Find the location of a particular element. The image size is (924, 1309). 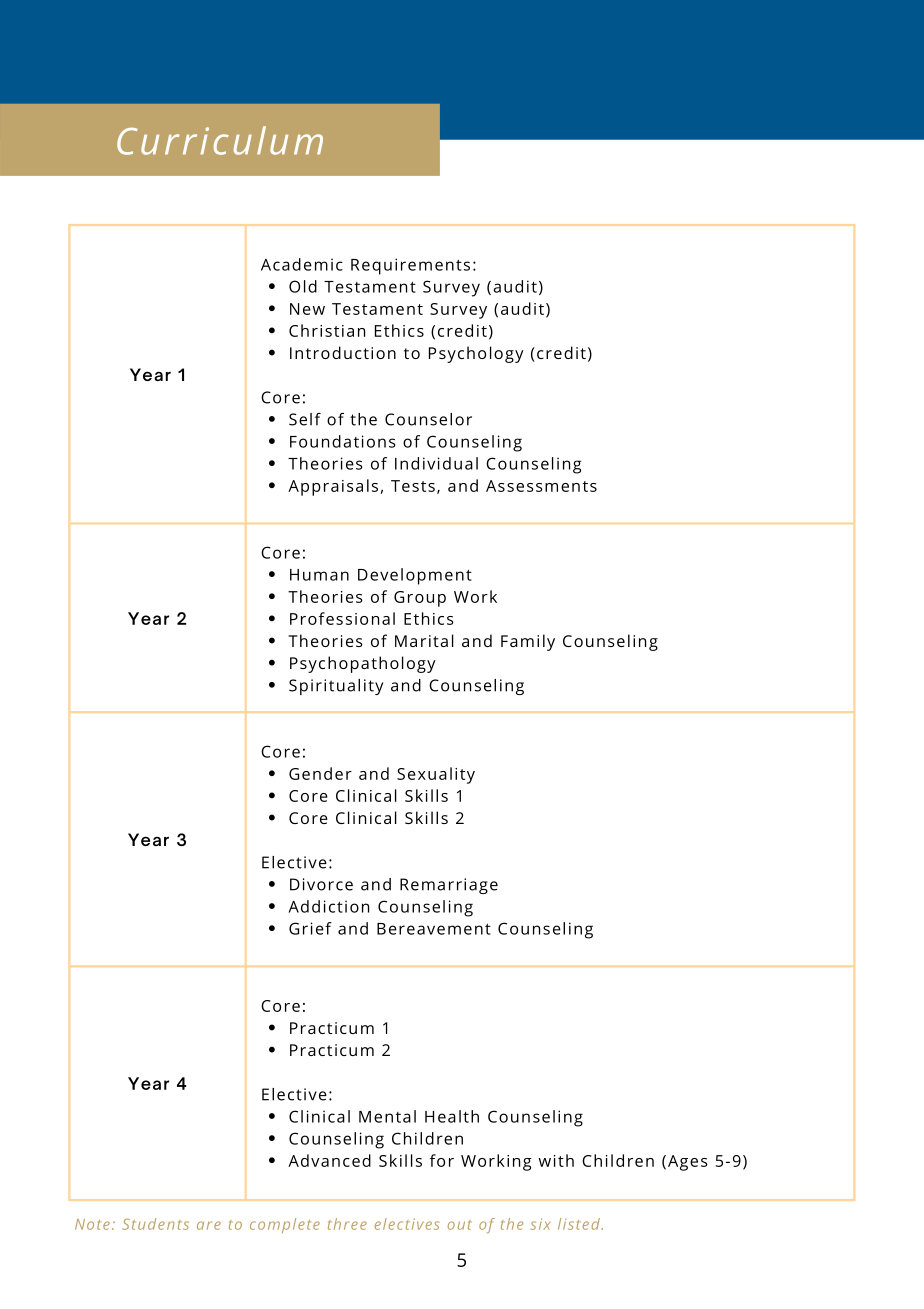

Spirituality is located at coordinates (336, 687).
